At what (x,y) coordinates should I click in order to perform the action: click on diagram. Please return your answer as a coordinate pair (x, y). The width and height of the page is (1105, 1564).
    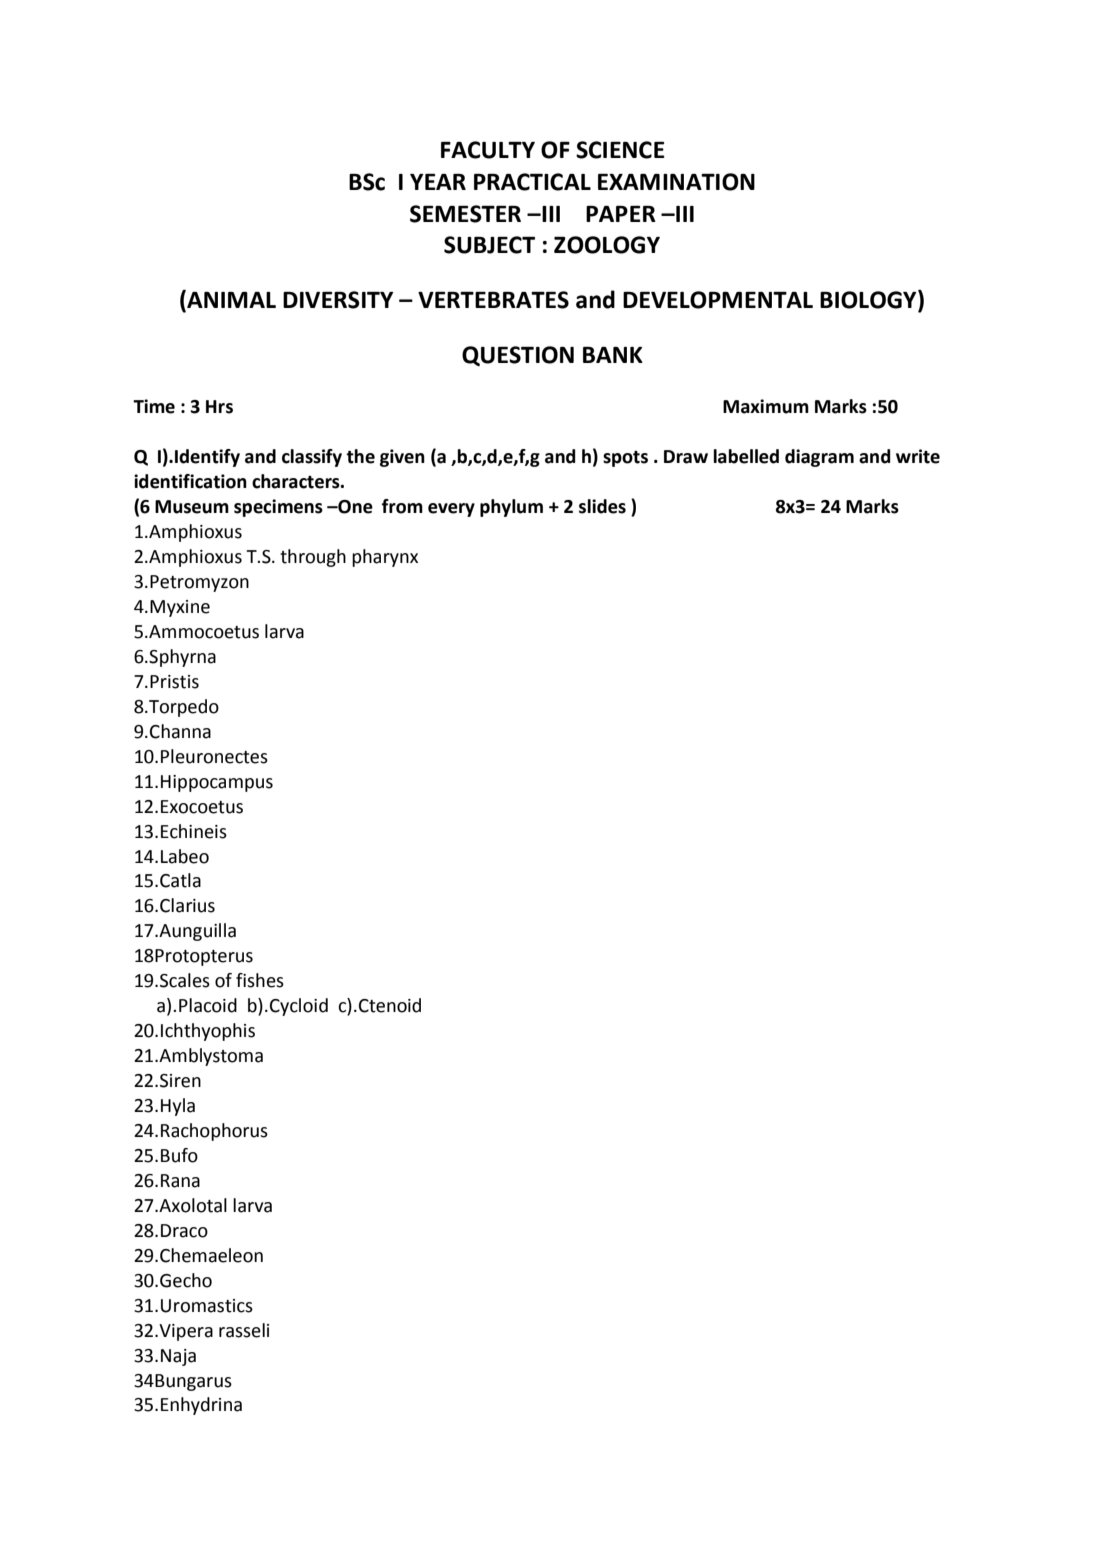
    Looking at the image, I should click on (819, 458).
